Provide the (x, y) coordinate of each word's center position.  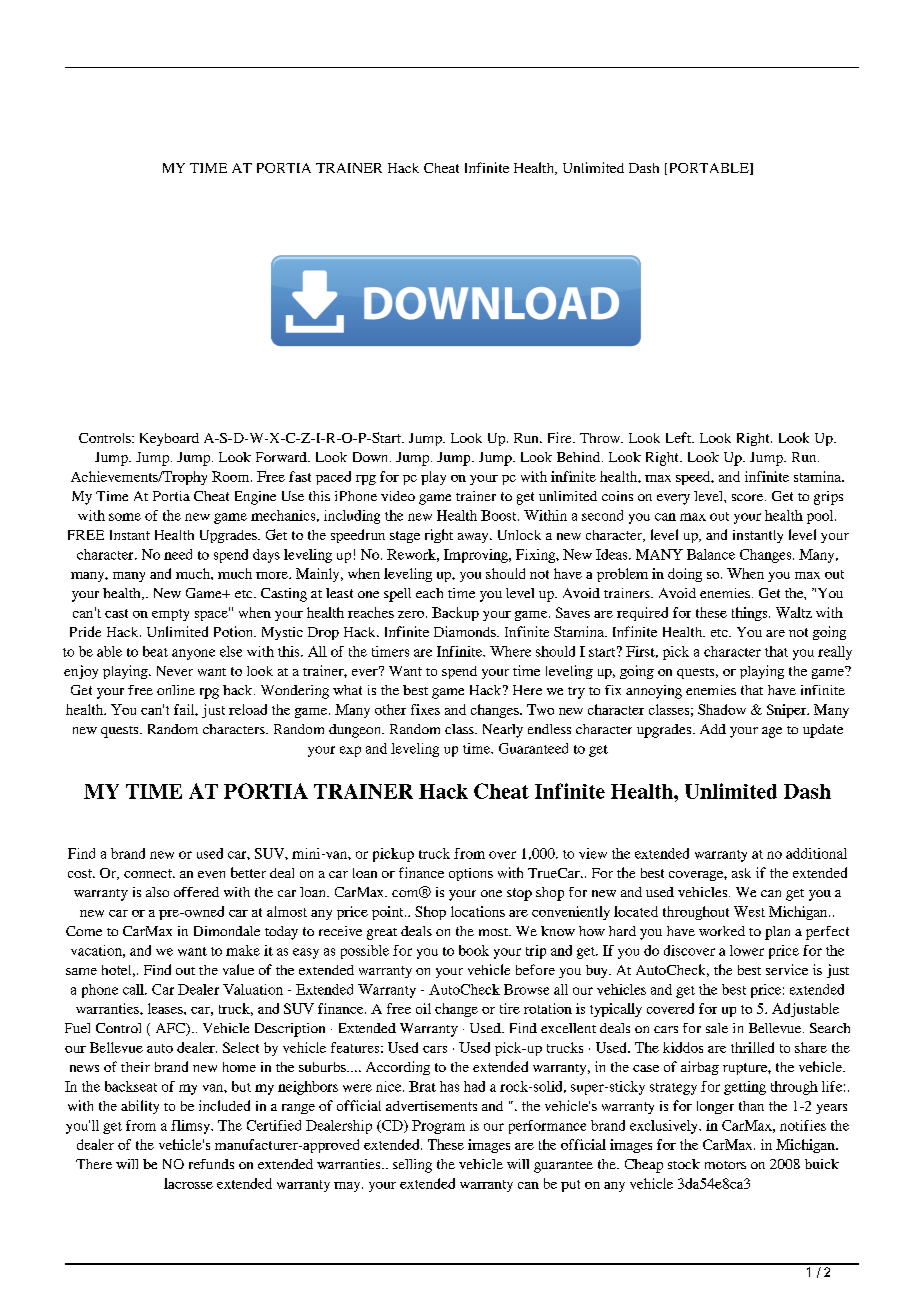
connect (149, 873)
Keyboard (169, 439)
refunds (211, 1164)
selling (412, 1166)
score (749, 497)
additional (816, 853)
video (398, 496)
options (471, 874)
